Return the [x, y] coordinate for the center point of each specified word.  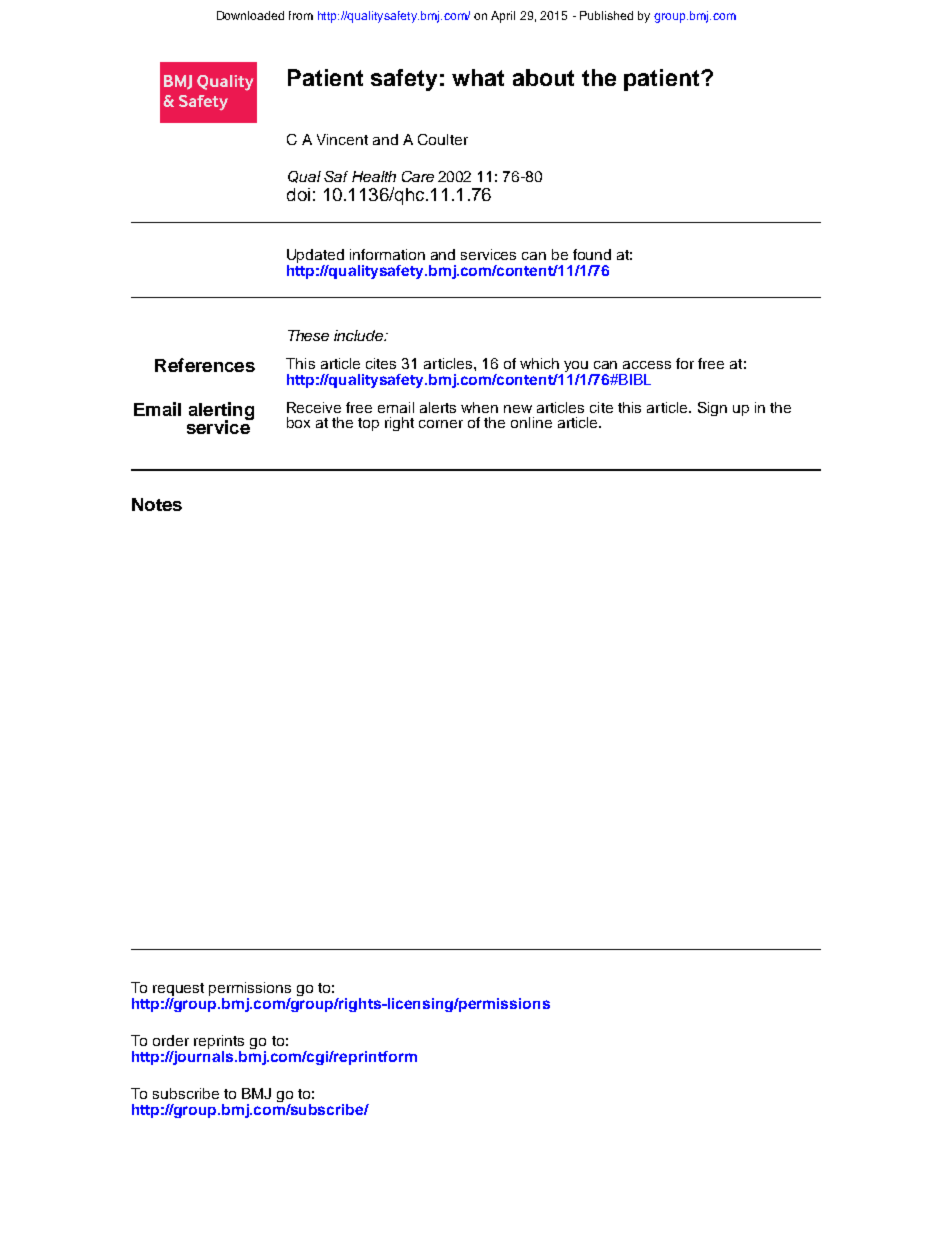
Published [606, 15]
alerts [438, 407]
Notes [157, 504]
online [531, 422]
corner [441, 424]
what [478, 77]
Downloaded [250, 15]
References [205, 365]
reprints [219, 1043]
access [647, 365]
